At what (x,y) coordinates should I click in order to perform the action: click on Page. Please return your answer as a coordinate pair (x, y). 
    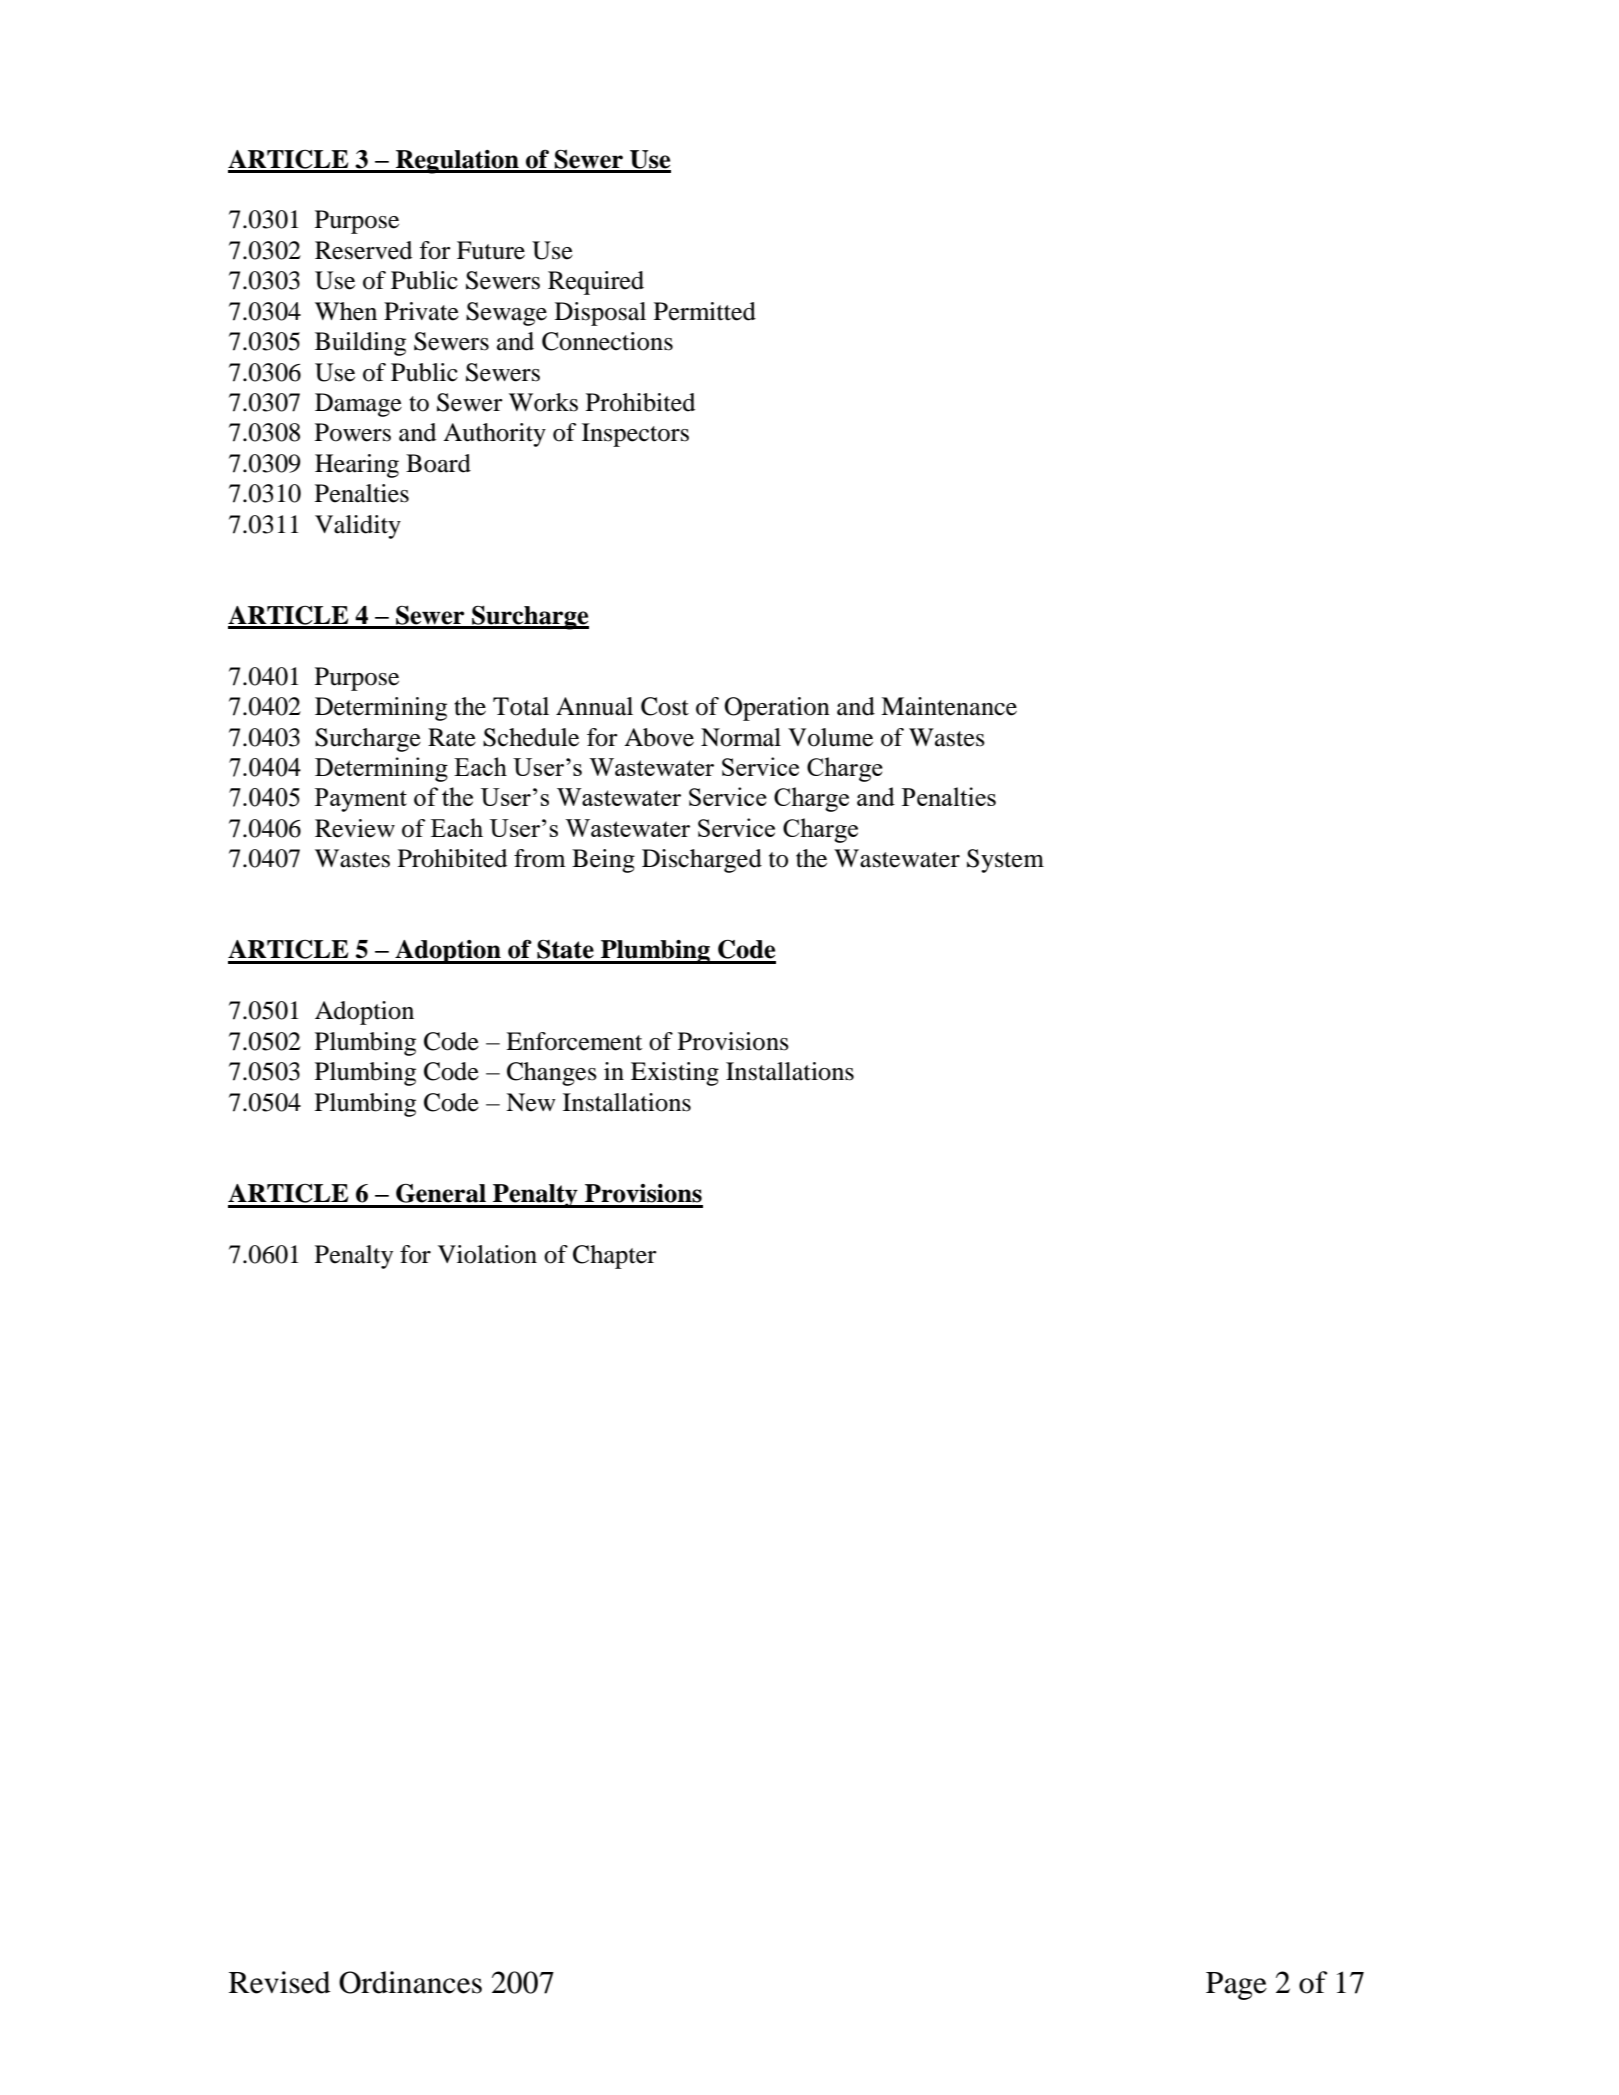
    Looking at the image, I should click on (1236, 1986).
